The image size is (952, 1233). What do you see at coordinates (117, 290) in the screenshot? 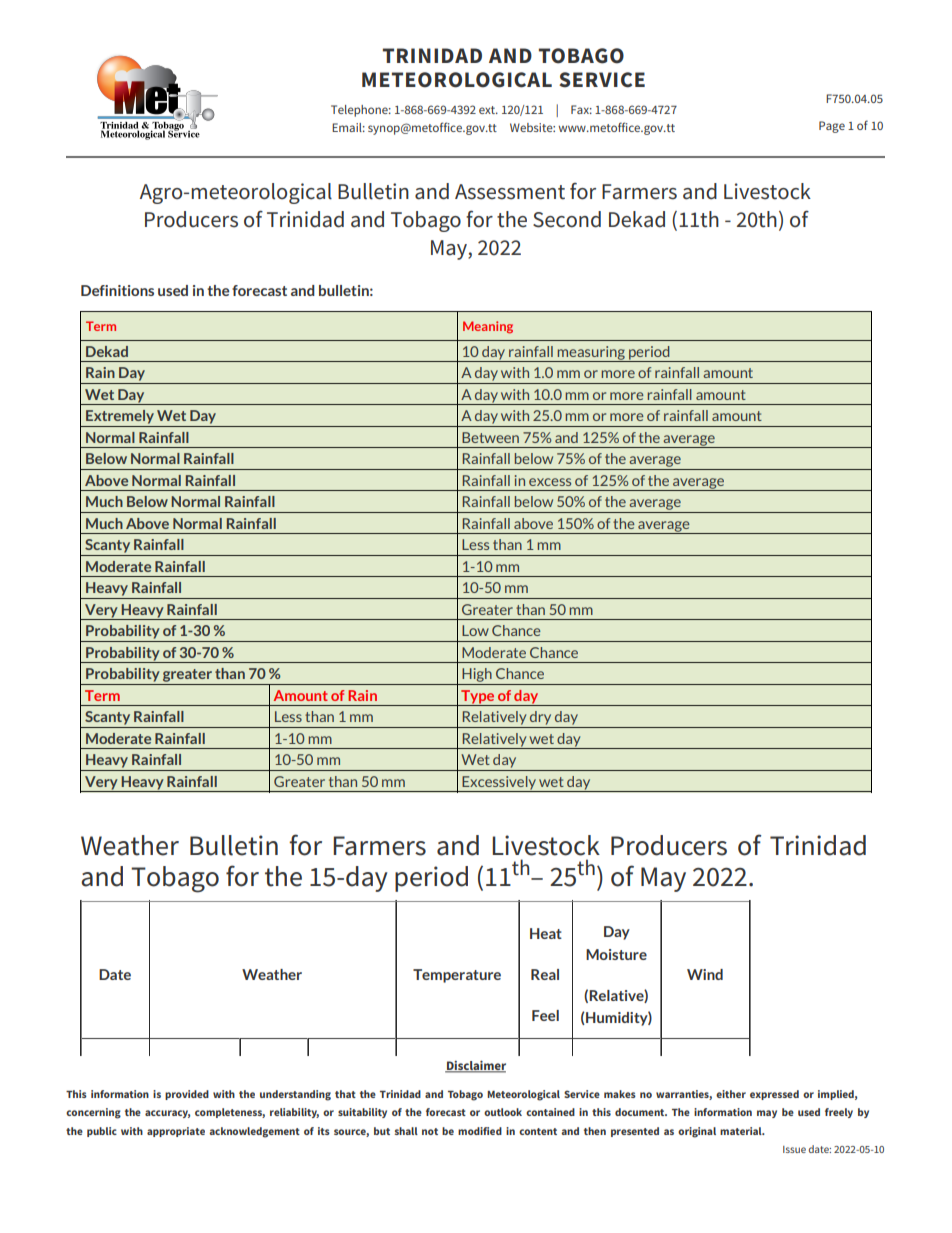
I see `Definitions` at bounding box center [117, 290].
